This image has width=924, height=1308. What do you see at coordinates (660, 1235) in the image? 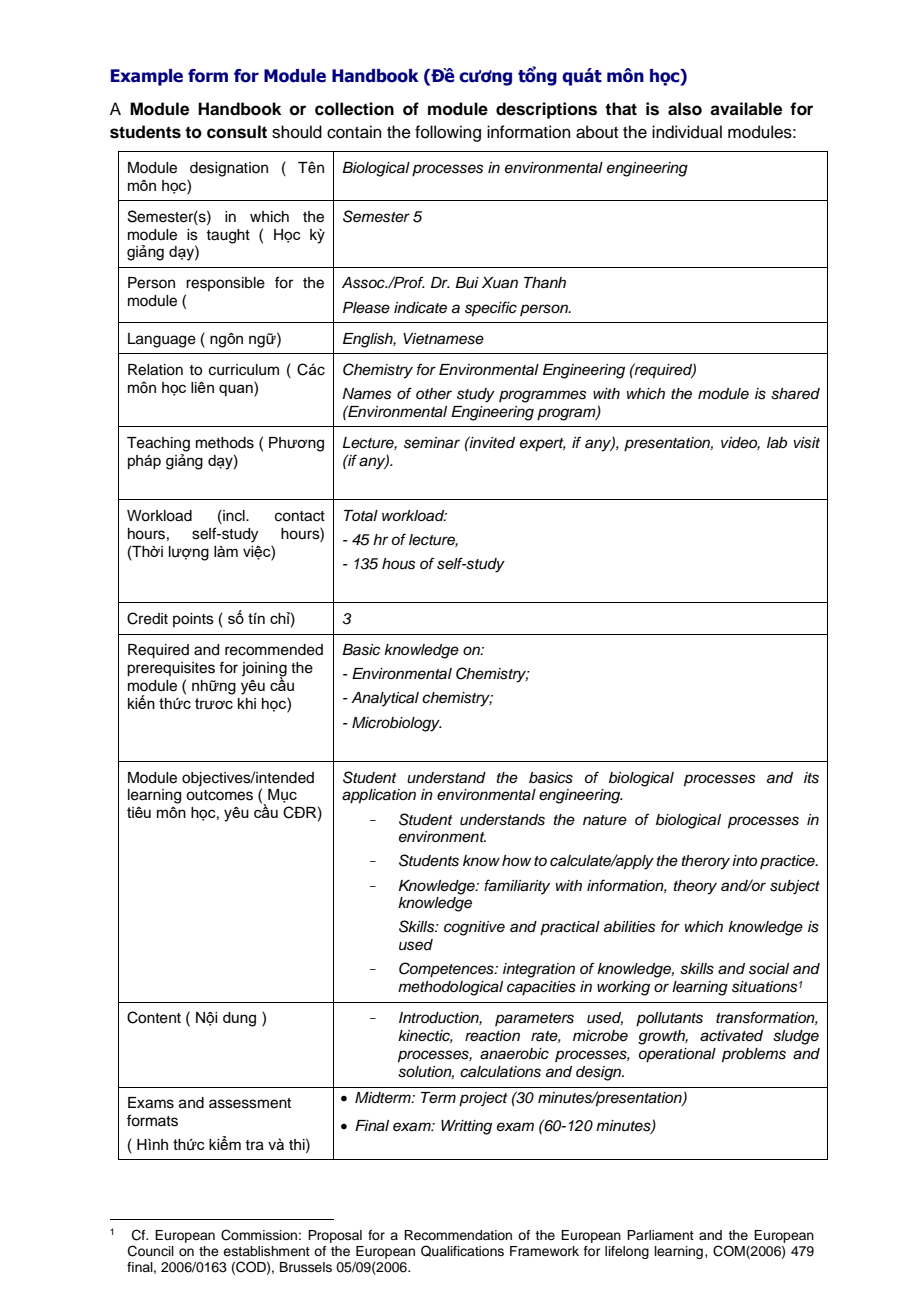
I see `Parliament` at bounding box center [660, 1235].
